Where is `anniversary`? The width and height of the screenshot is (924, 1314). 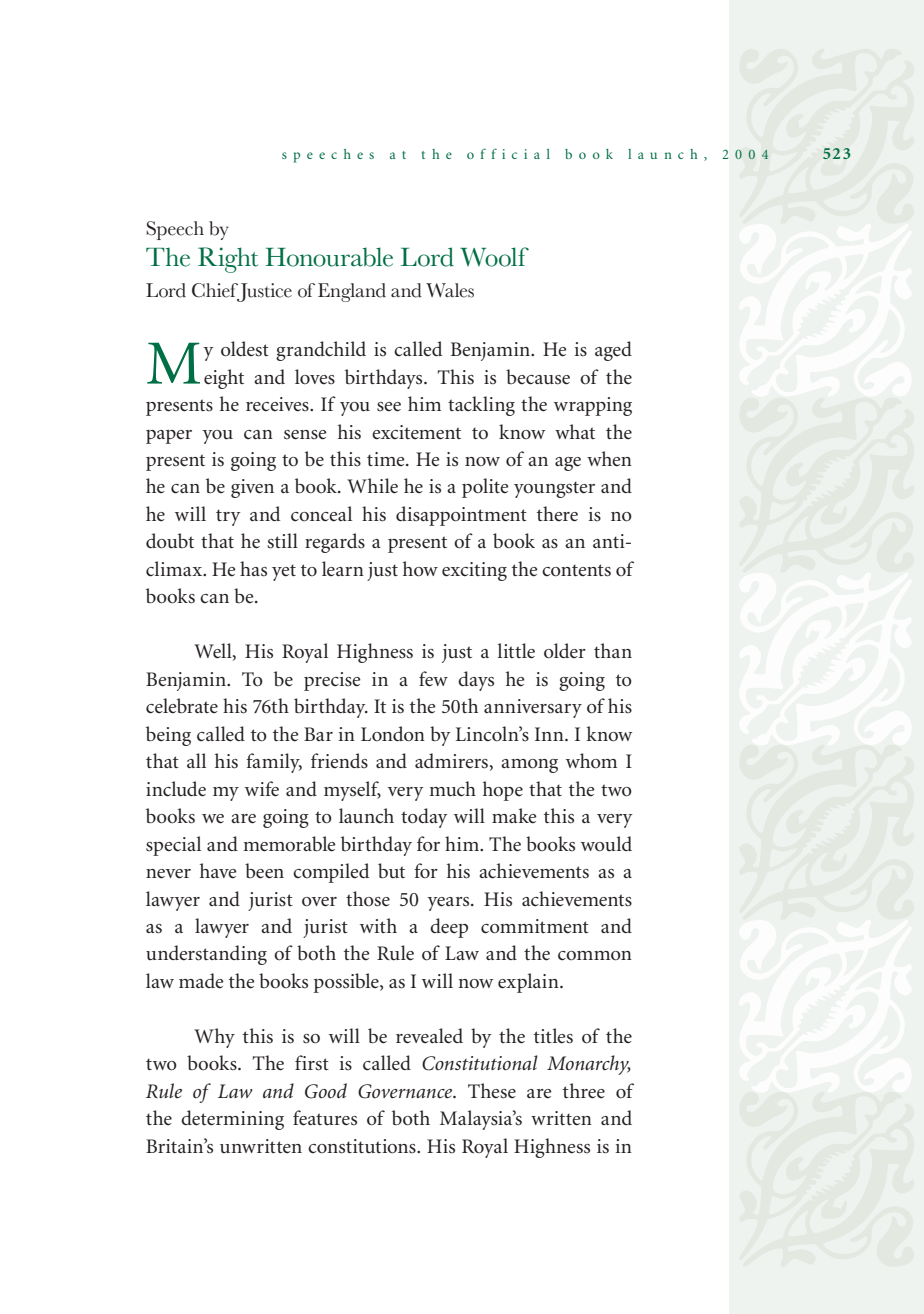 anniversary is located at coordinates (533, 708).
